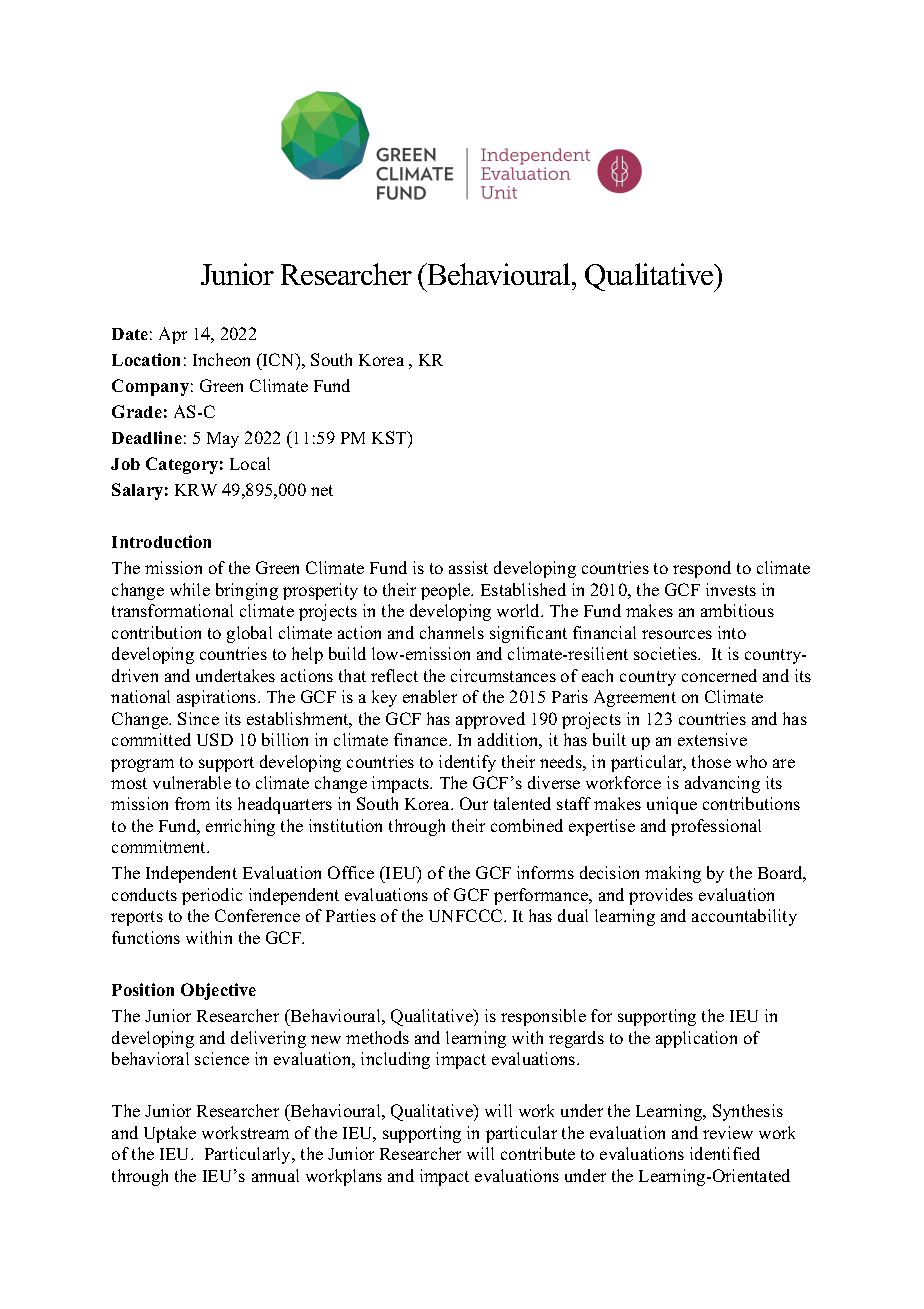 The image size is (924, 1309). What do you see at coordinates (467, 763) in the screenshot?
I see `identify` at bounding box center [467, 763].
